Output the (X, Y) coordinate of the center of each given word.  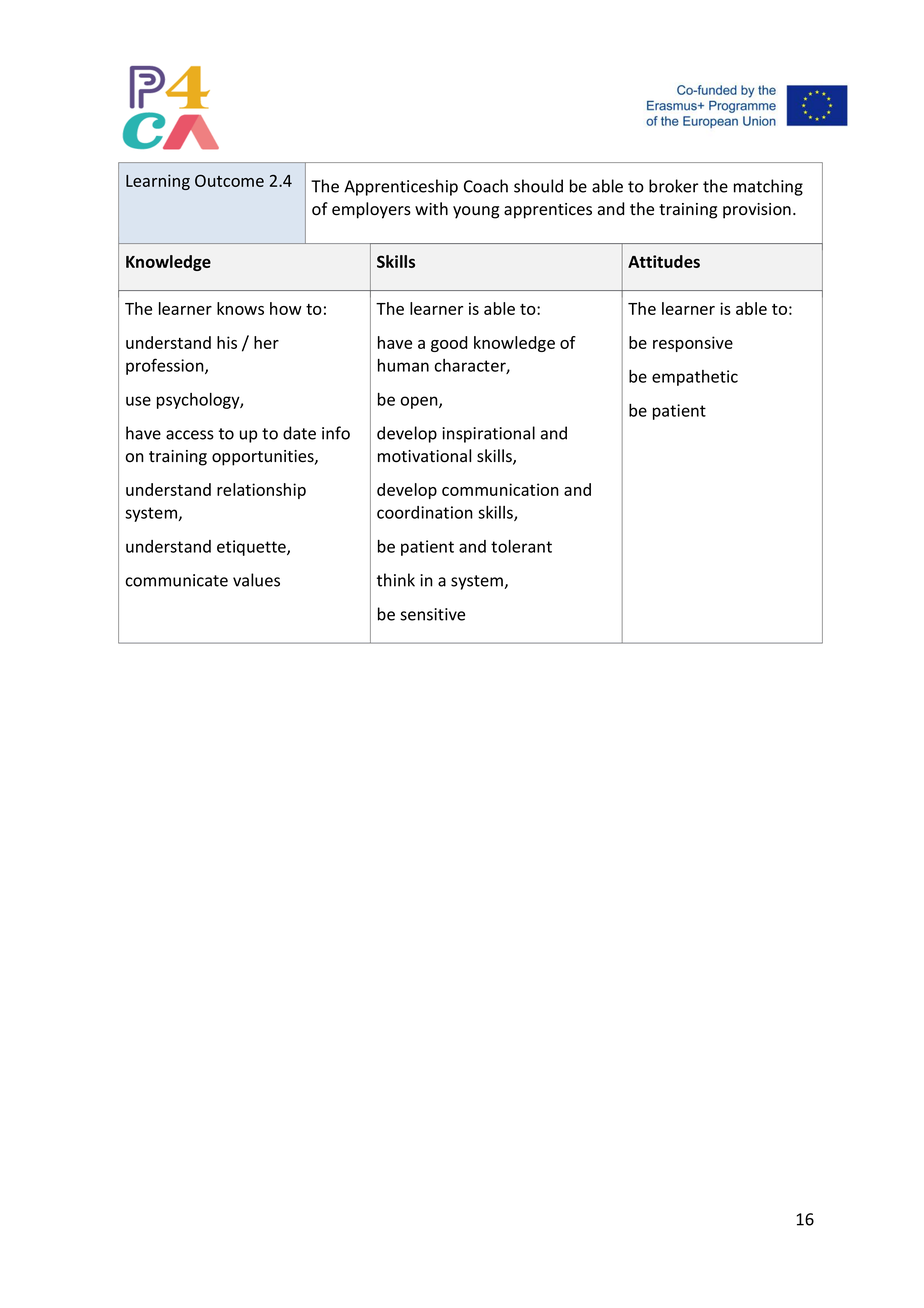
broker (674, 186)
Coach (486, 186)
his (227, 342)
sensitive (432, 614)
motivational (424, 456)
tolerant (521, 546)
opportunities (264, 458)
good (449, 344)
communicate (177, 580)
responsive (693, 344)
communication (500, 489)
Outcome (229, 180)
